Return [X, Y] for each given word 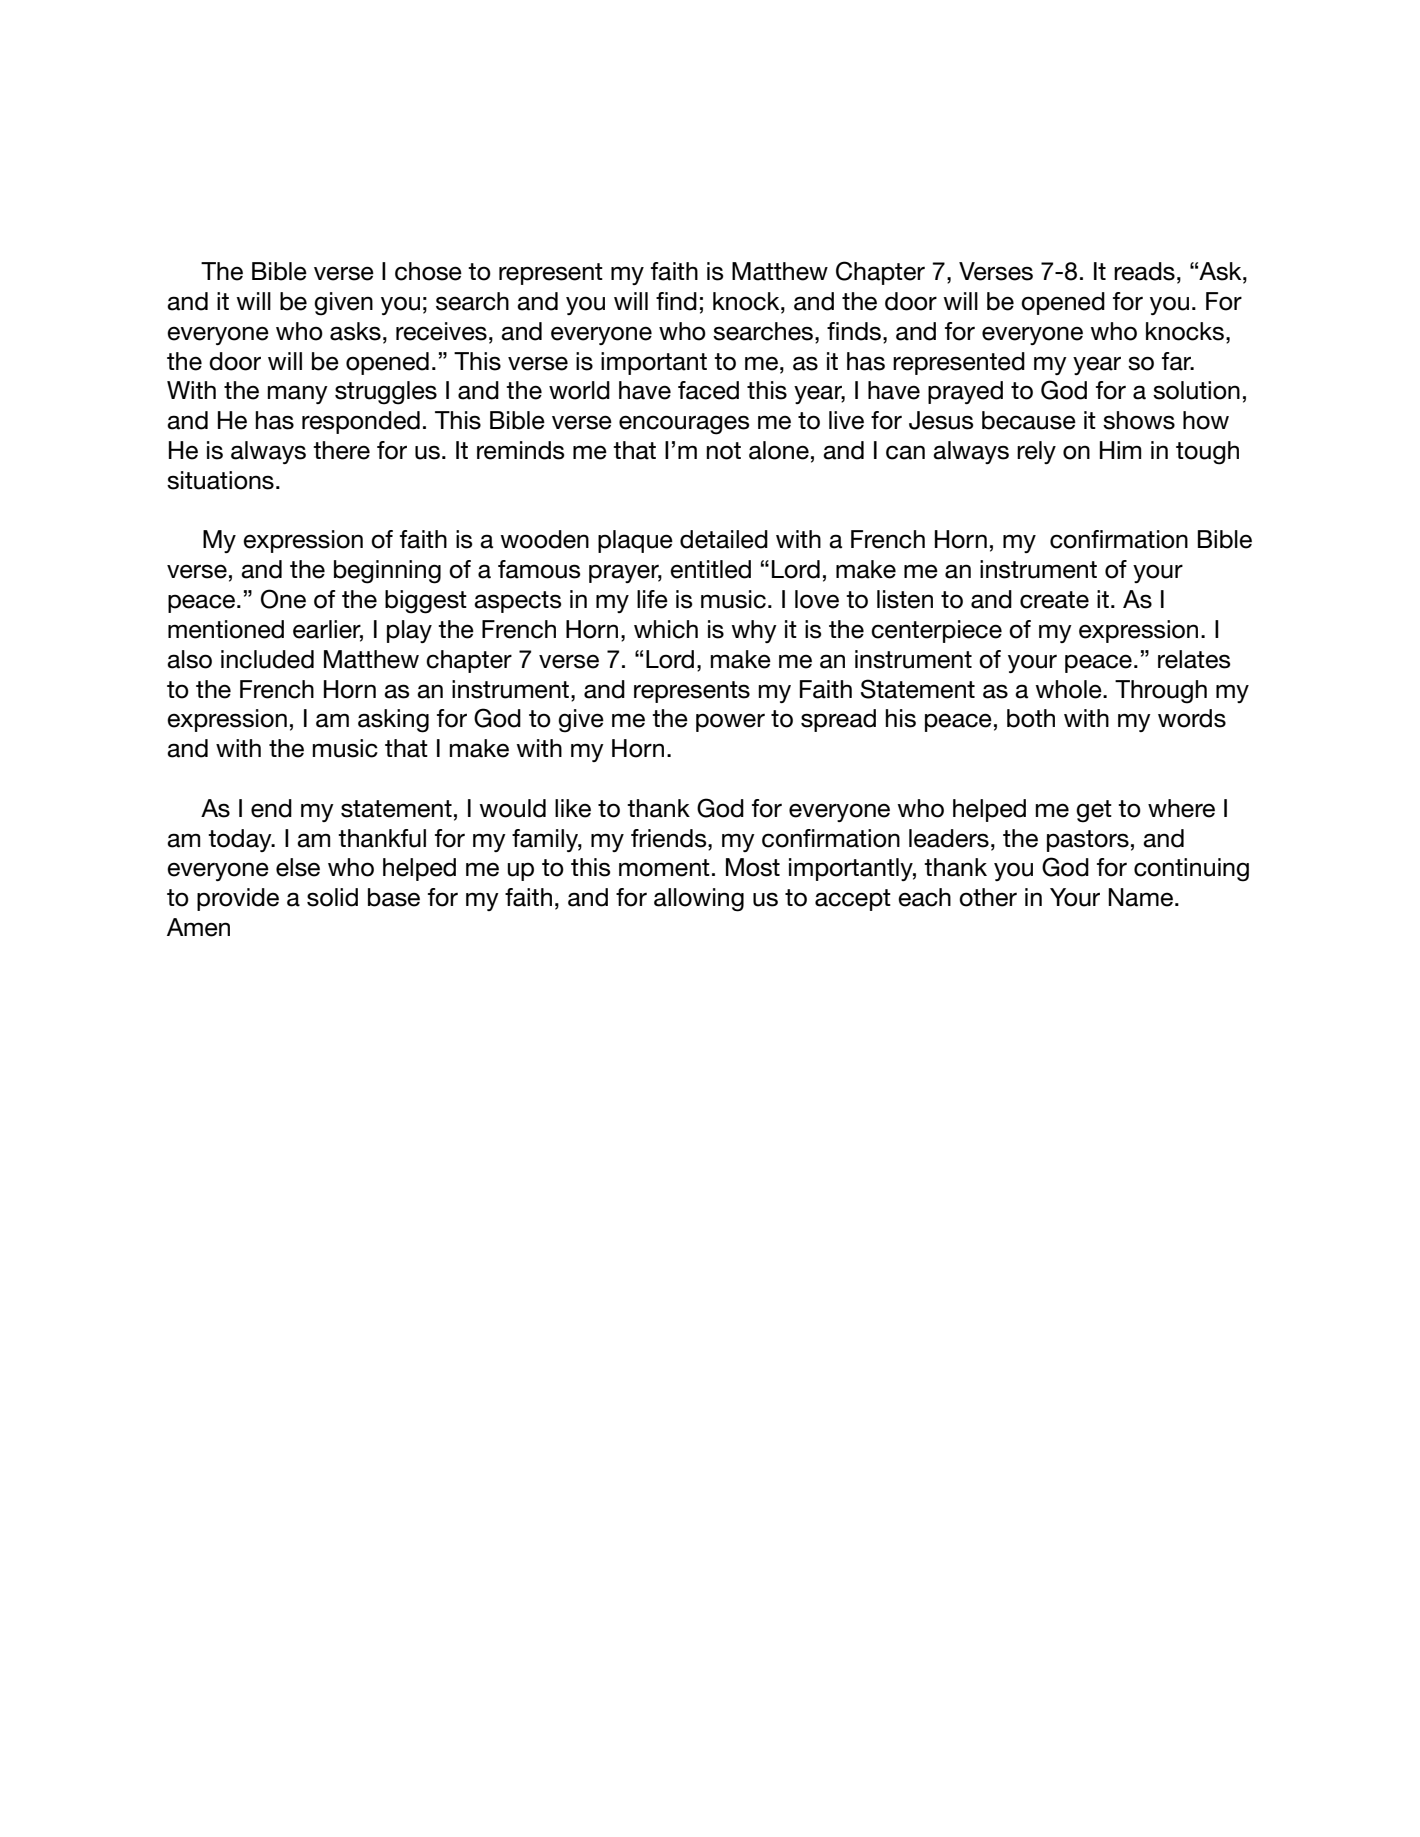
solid [332, 897]
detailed [724, 539]
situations [220, 480]
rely [1036, 452]
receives [441, 331]
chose [428, 271]
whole [1069, 689]
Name [1140, 897]
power [730, 722]
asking [393, 721]
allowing [699, 900]
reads [1144, 271]
